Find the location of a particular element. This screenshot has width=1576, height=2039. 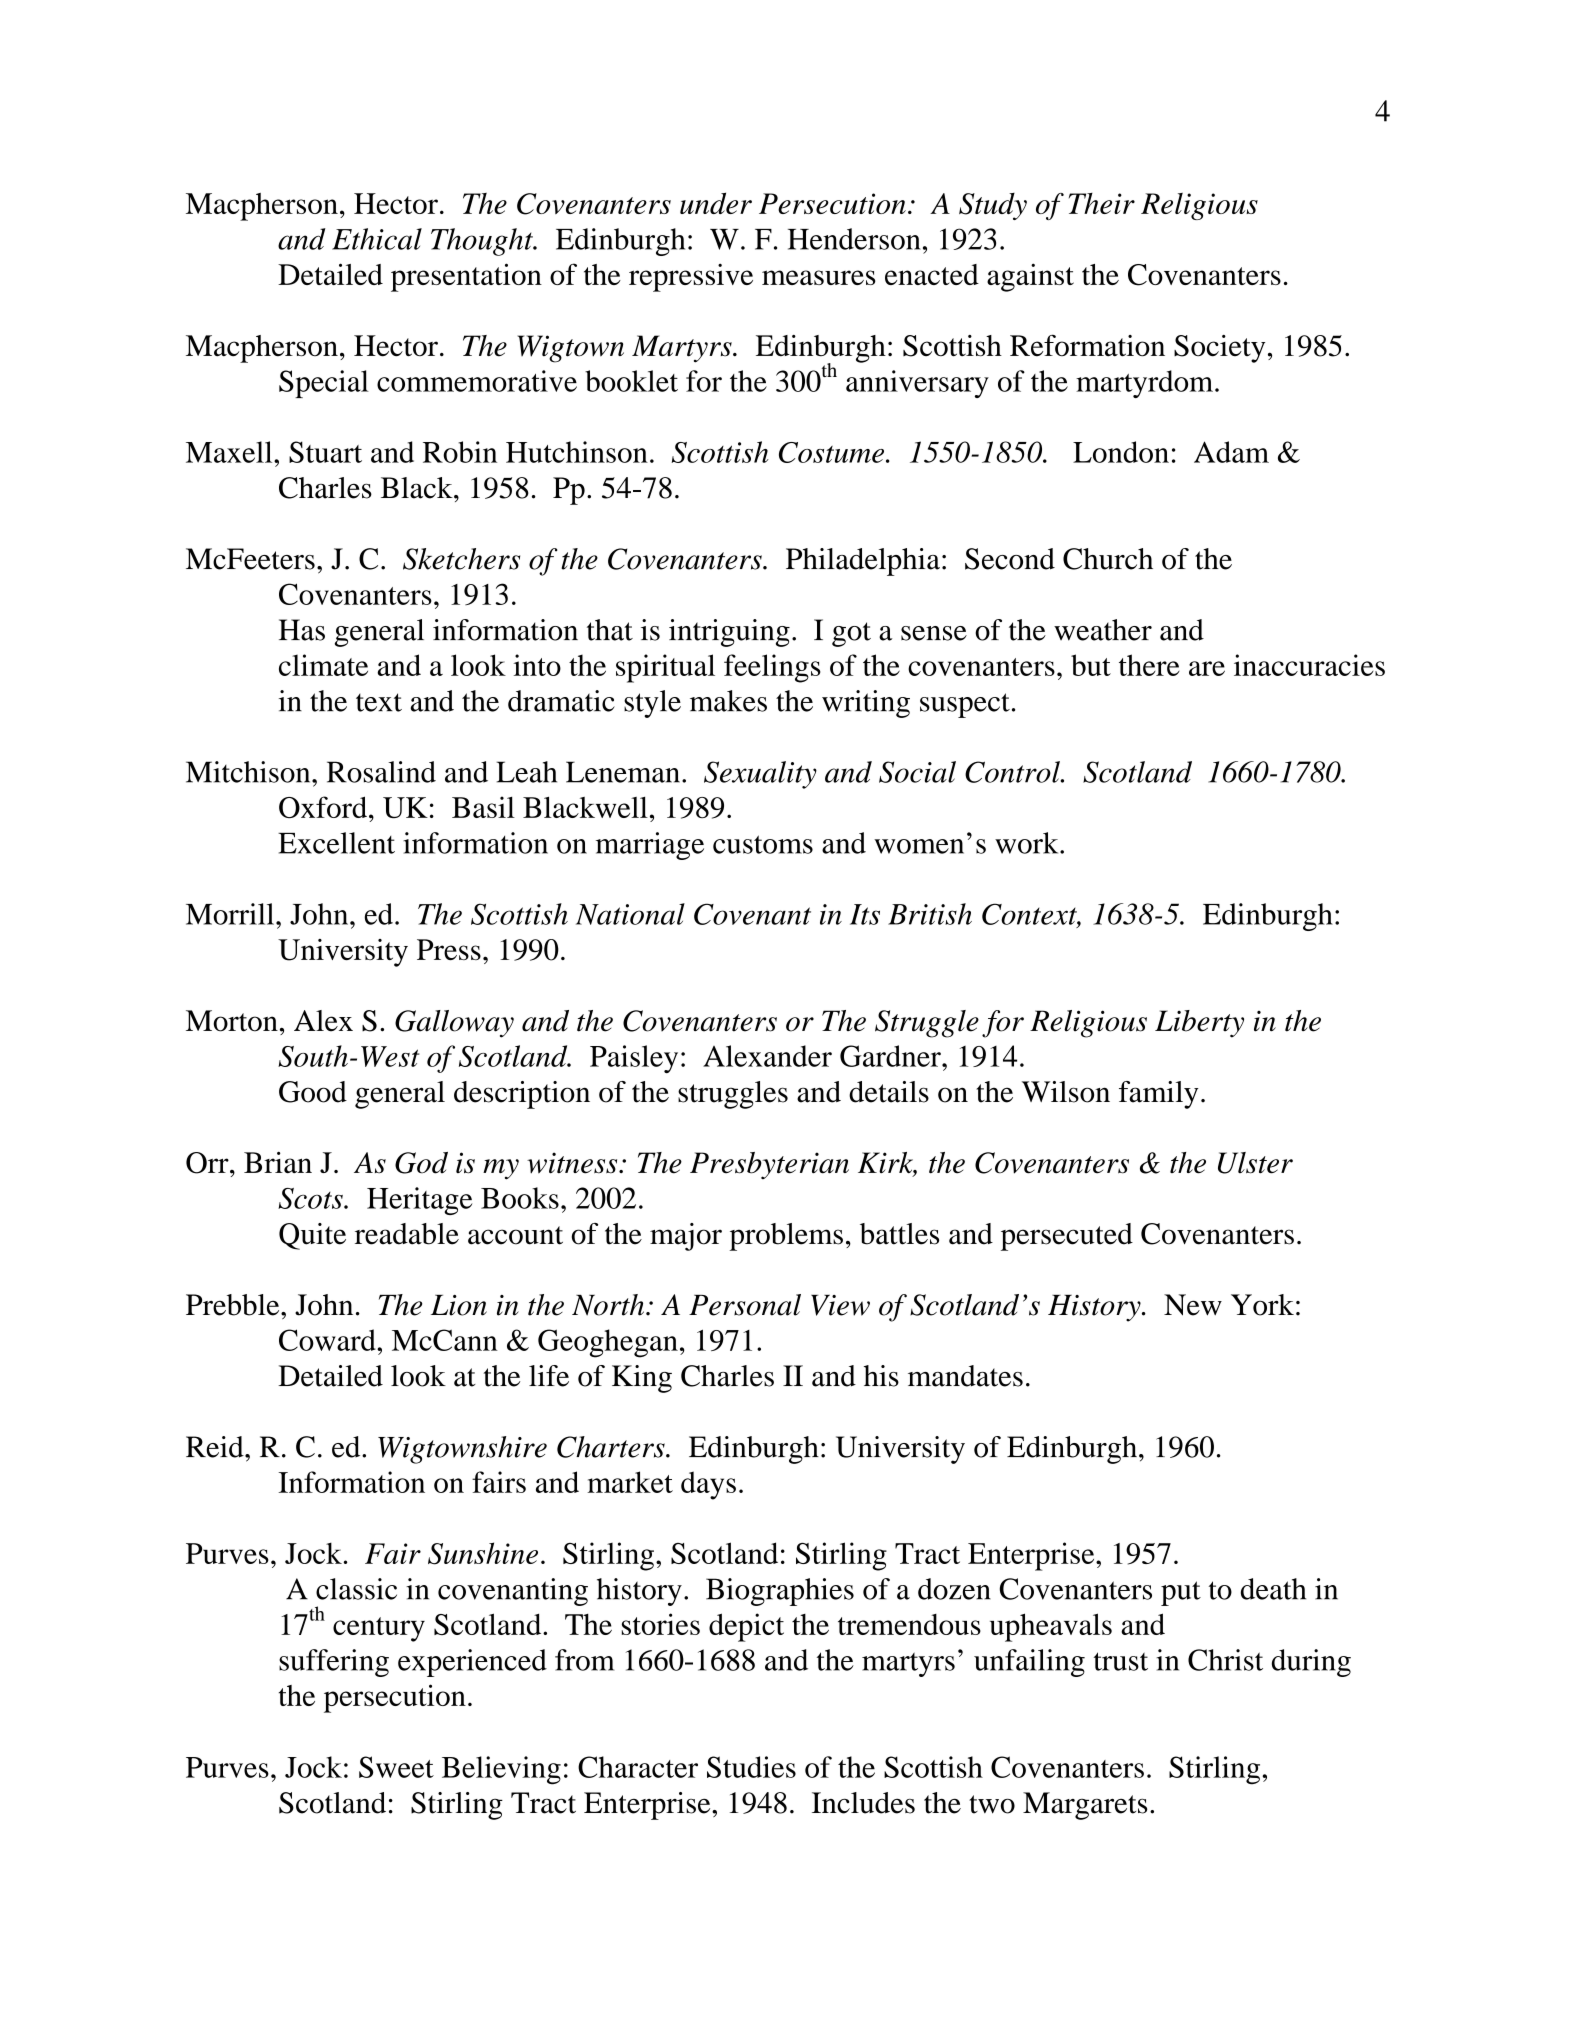

Their is located at coordinates (1102, 203).
